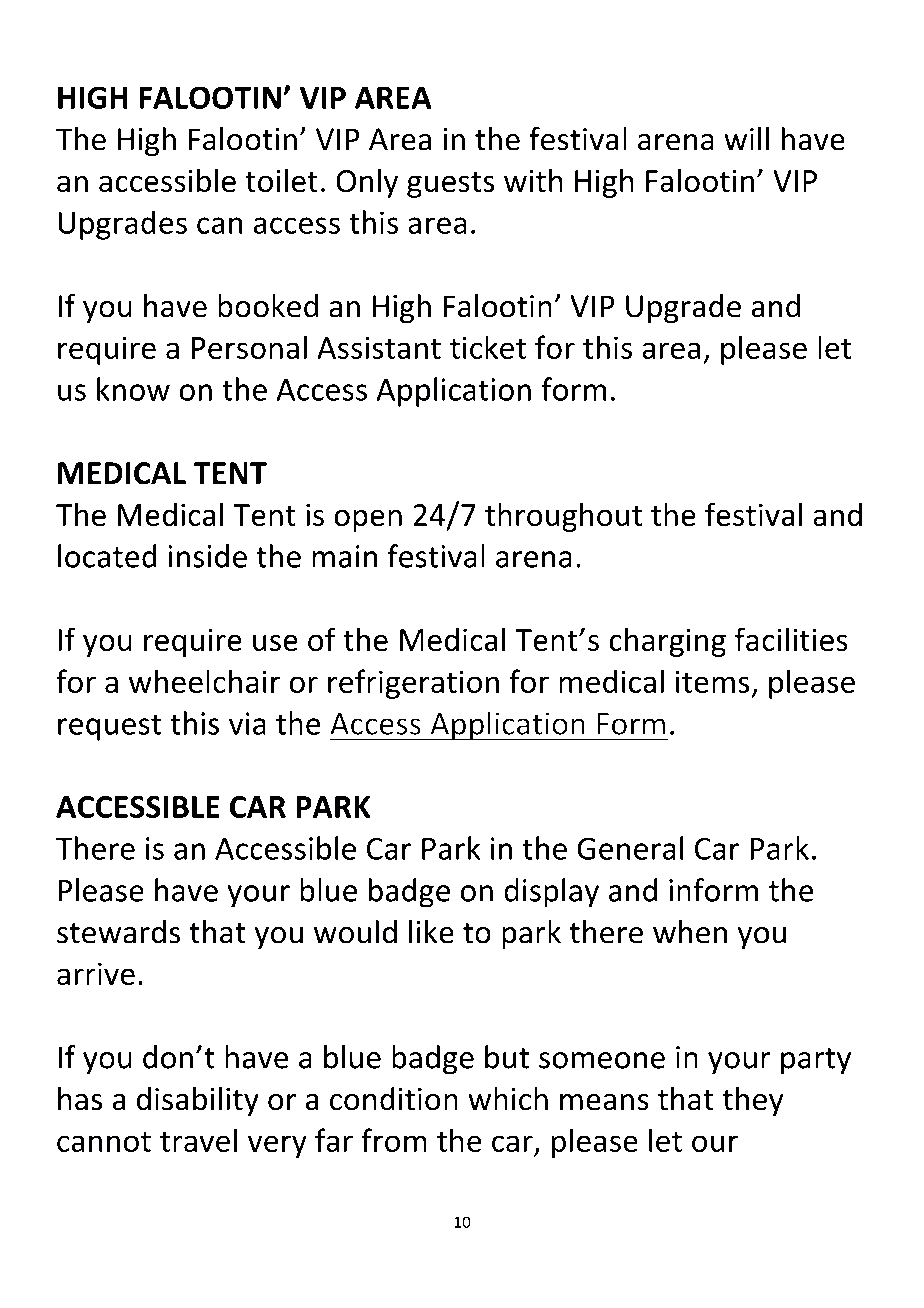 The image size is (924, 1308). Describe the element at coordinates (281, 180) in the screenshot. I see `toilet` at that location.
